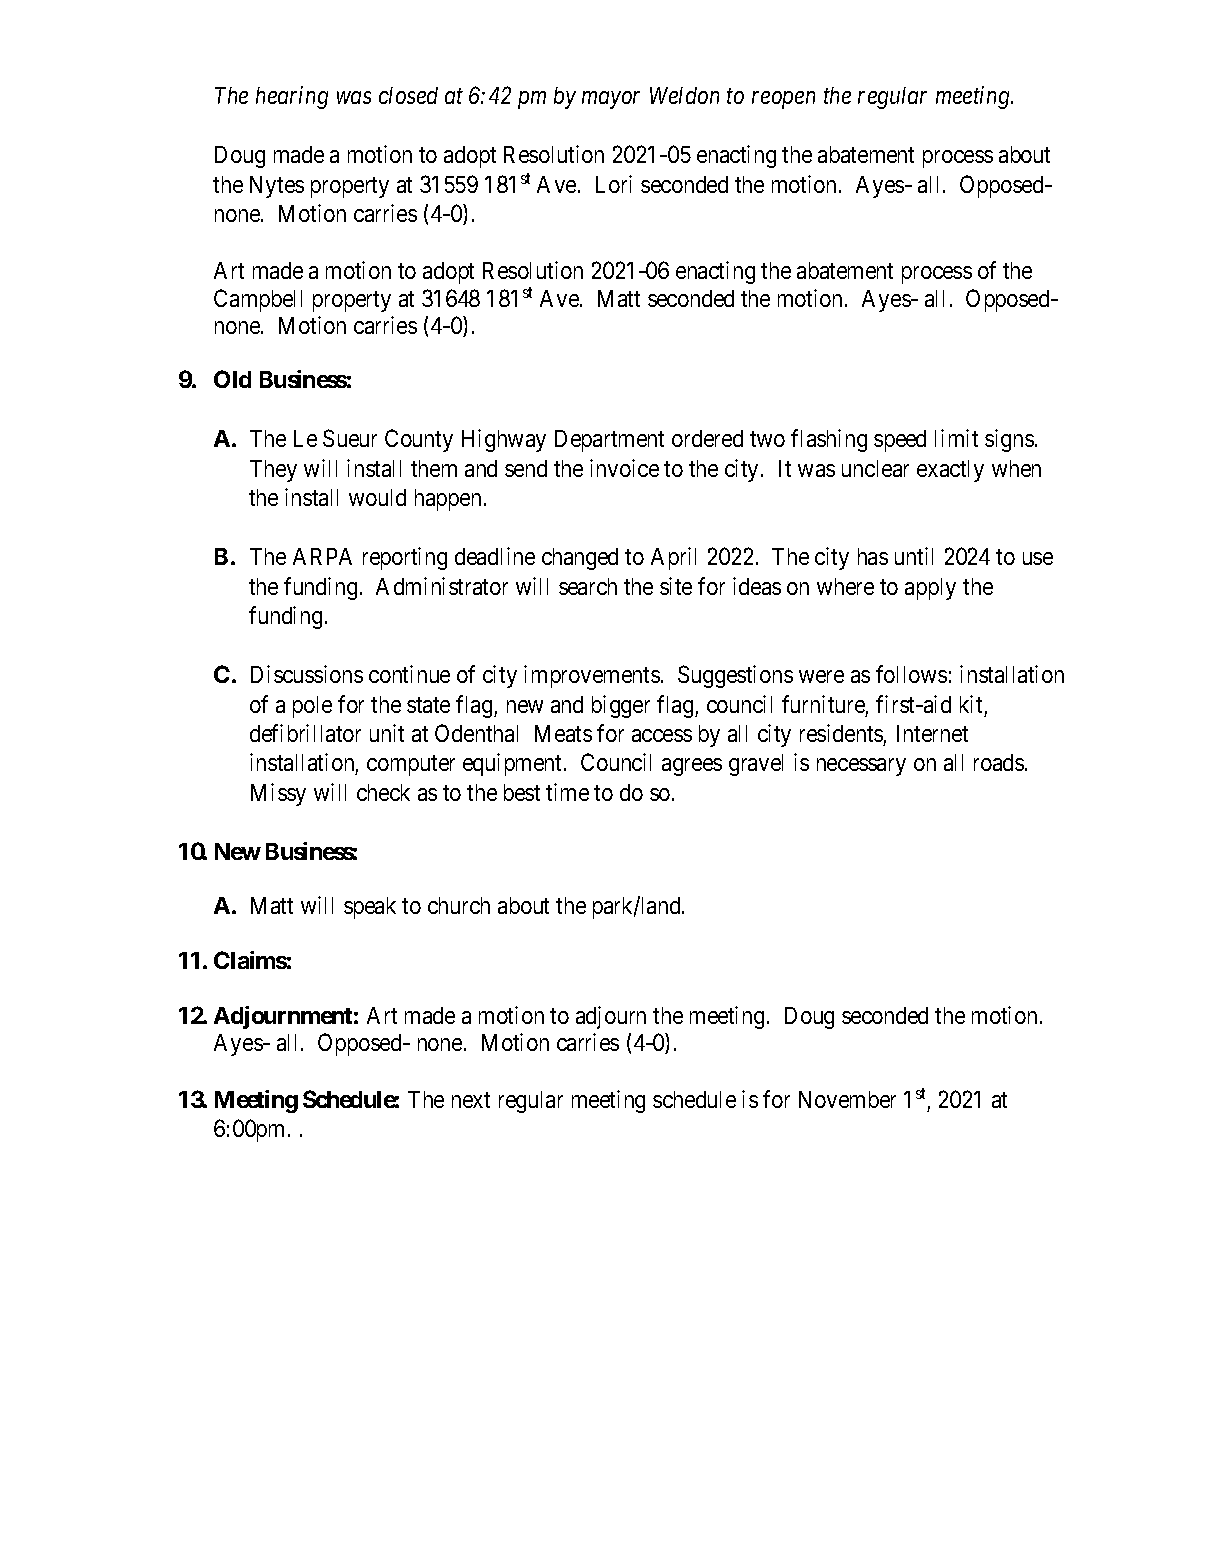 The height and width of the page is (1567, 1211). I want to click on hearing, so click(292, 97).
